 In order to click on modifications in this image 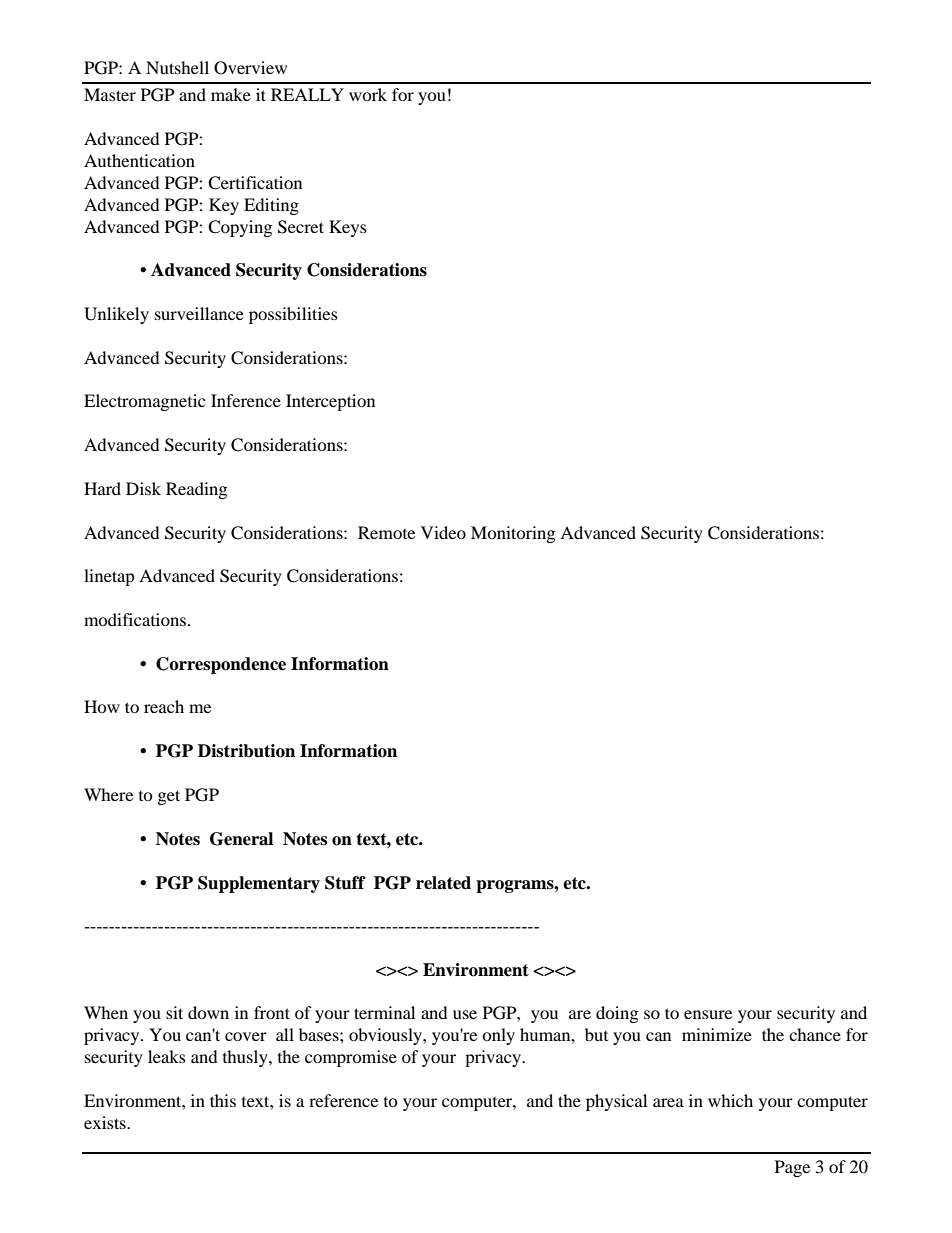, I will do `click(135, 619)`.
